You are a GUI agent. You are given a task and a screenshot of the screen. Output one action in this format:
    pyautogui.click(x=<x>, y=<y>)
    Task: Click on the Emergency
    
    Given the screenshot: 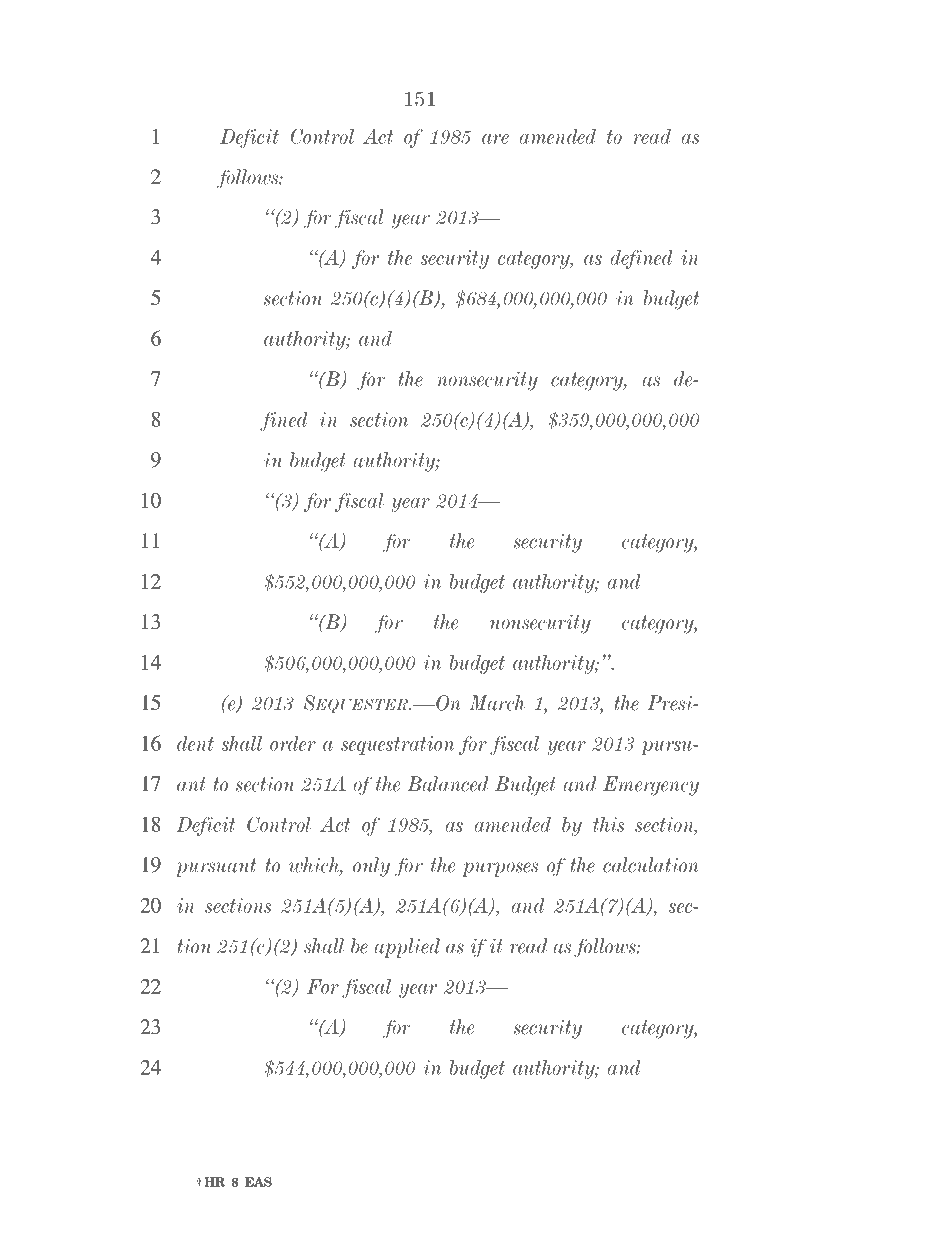 What is the action you would take?
    pyautogui.click(x=651, y=786)
